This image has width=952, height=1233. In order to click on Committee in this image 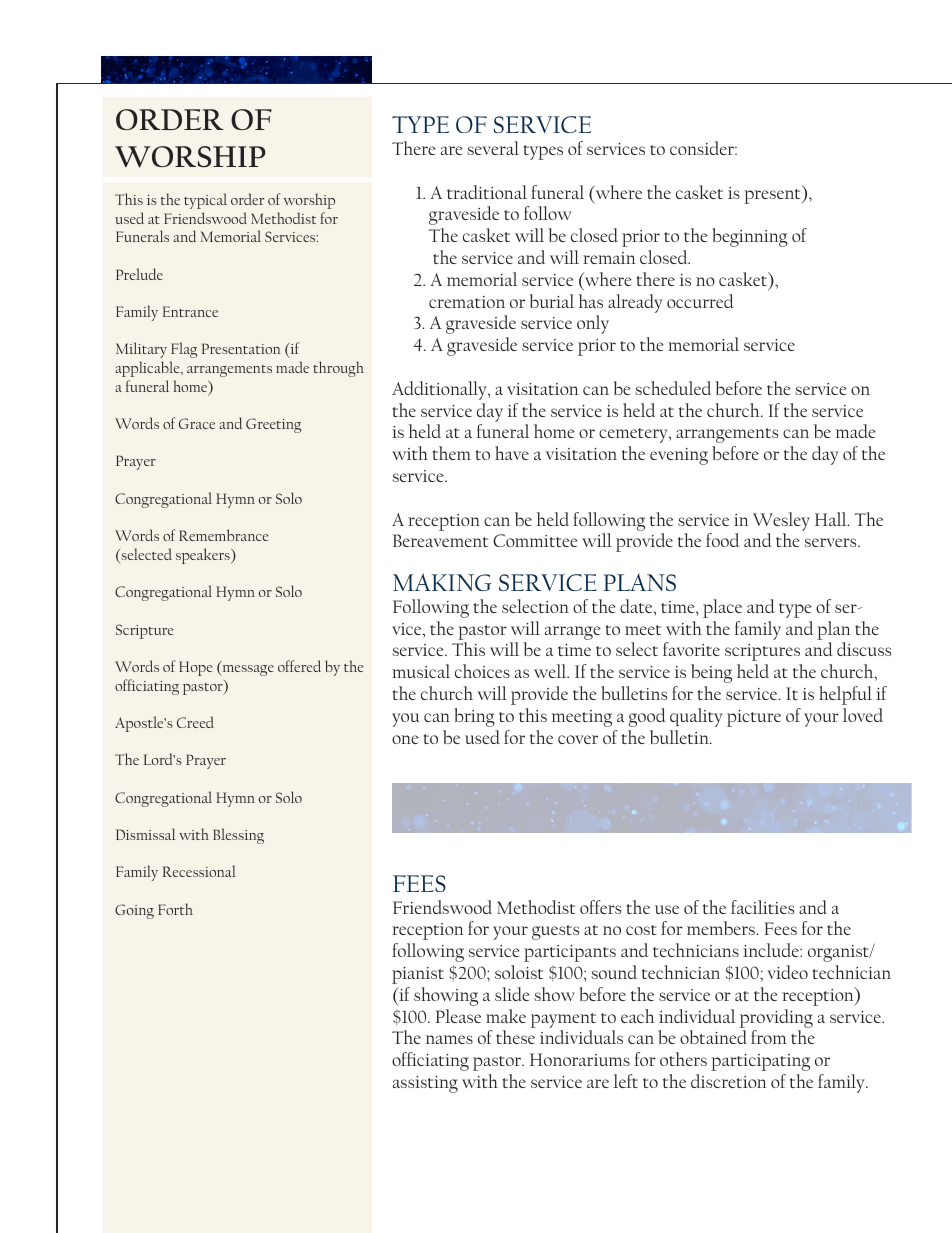, I will do `click(535, 540)`.
